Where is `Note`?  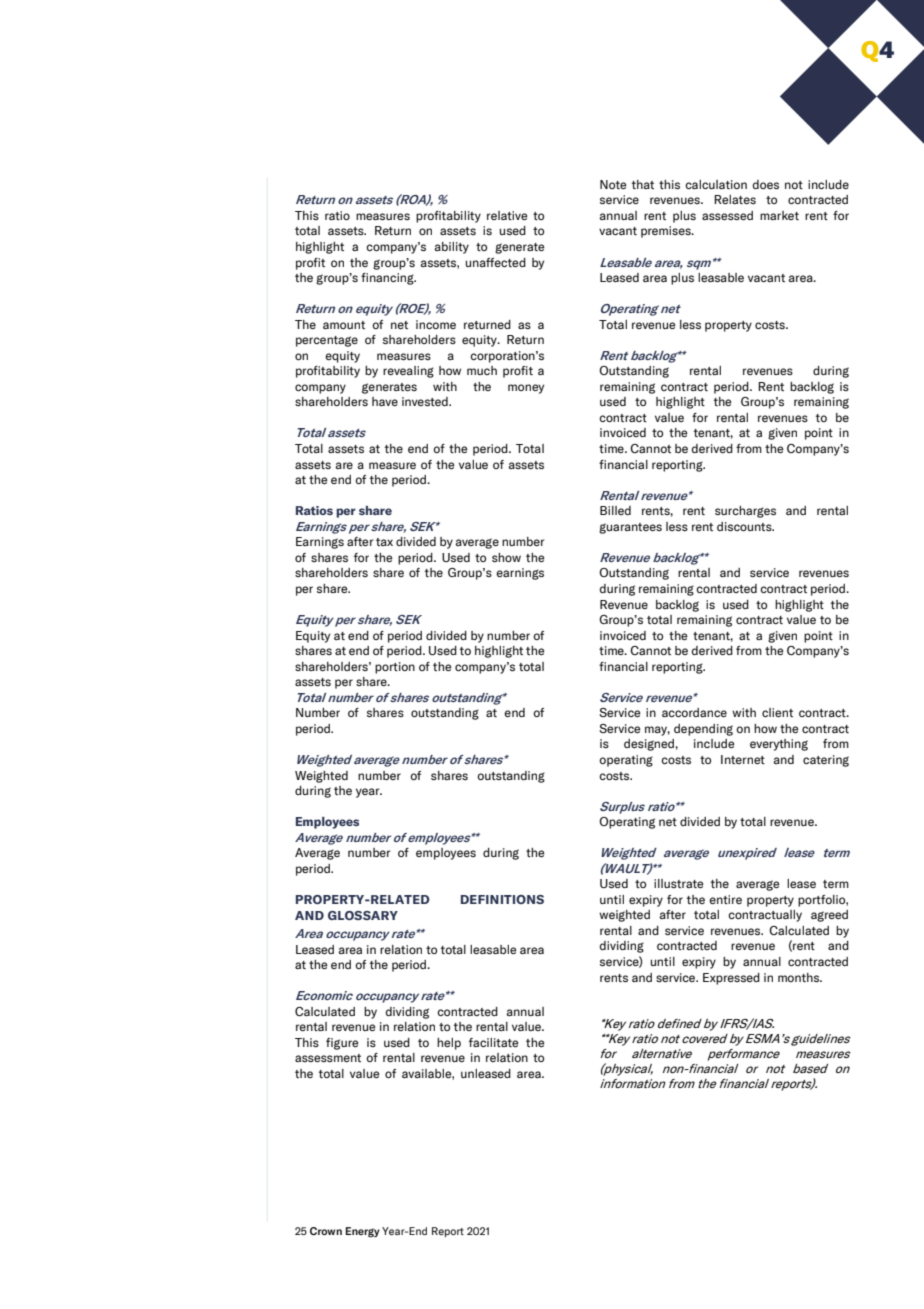
Note is located at coordinates (613, 184).
